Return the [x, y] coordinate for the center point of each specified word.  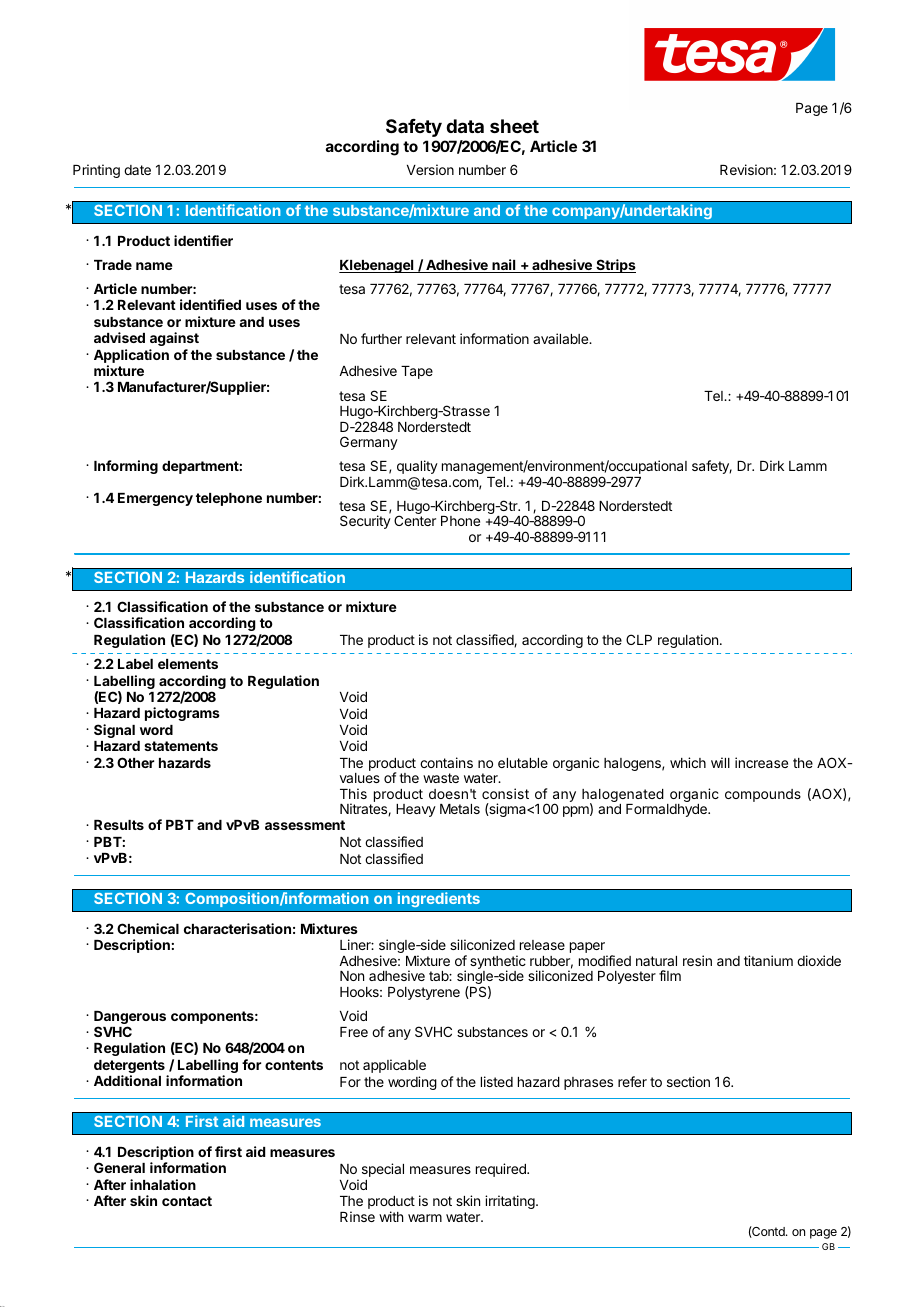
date [137, 170]
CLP [639, 639]
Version [430, 169]
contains [446, 762]
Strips [615, 266]
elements [188, 664]
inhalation [163, 1184]
